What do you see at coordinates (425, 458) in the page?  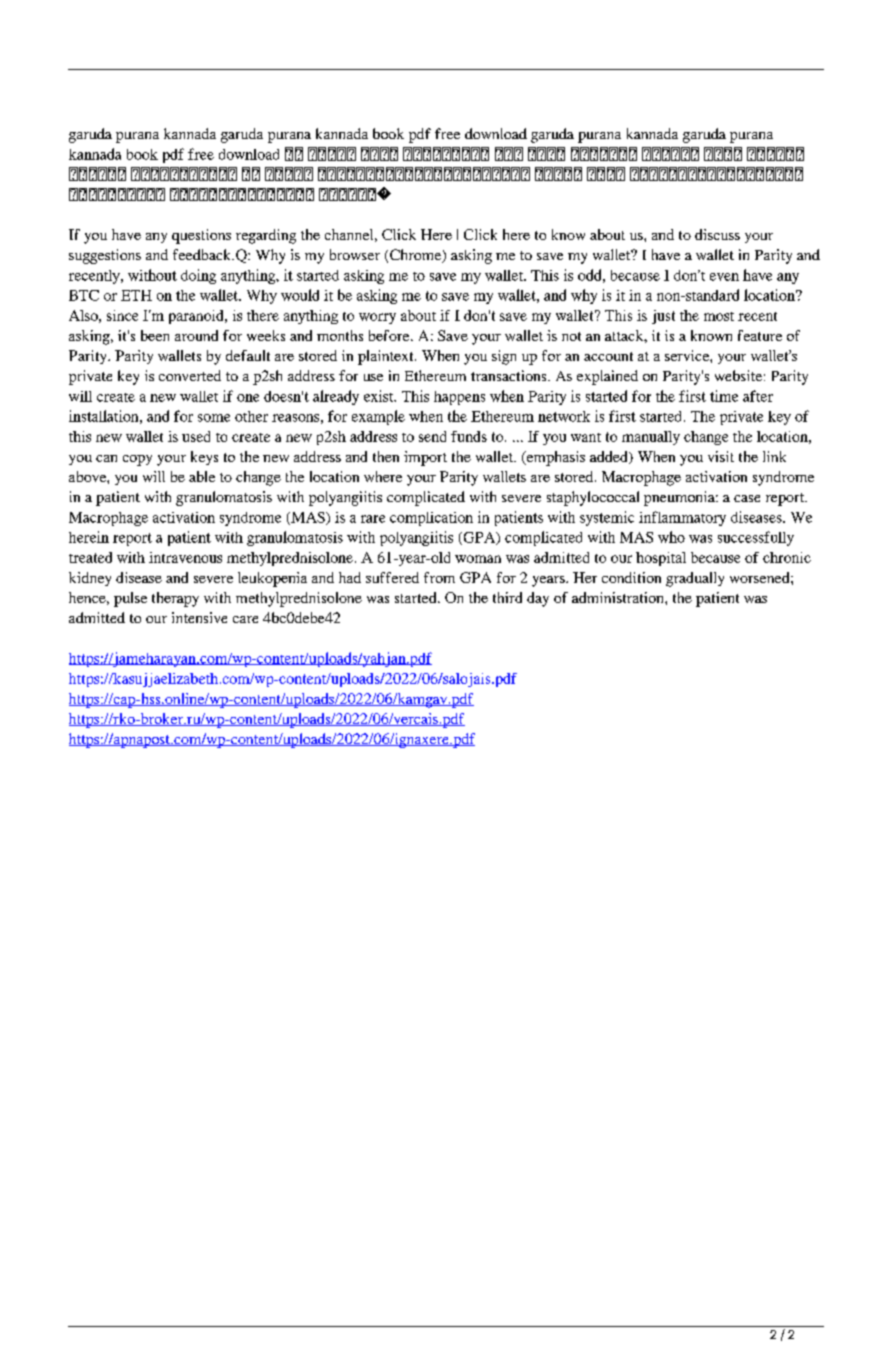 I see `import` at bounding box center [425, 458].
